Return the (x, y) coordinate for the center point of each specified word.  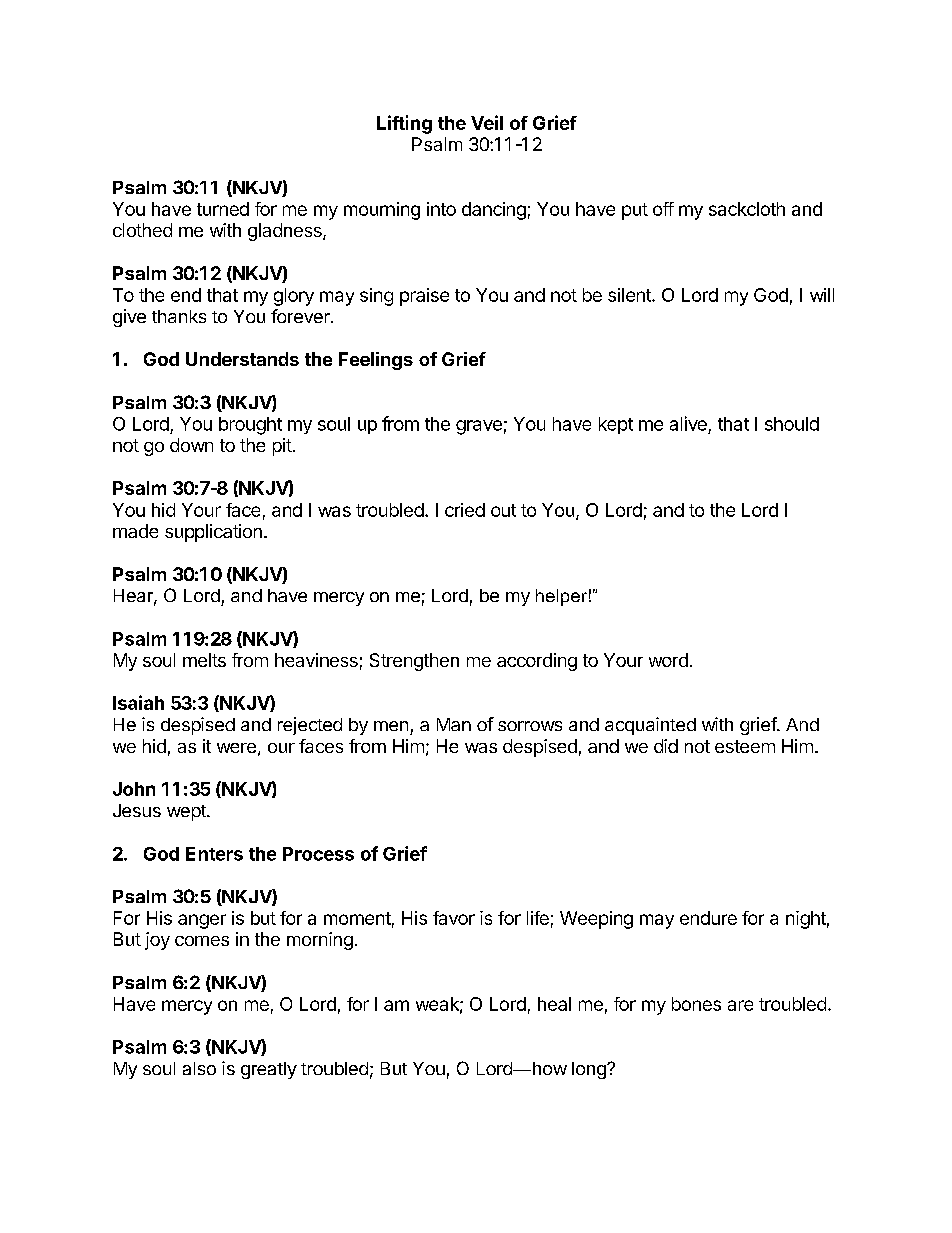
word (668, 660)
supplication (213, 533)
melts (204, 660)
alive (688, 423)
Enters (214, 854)
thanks (179, 316)
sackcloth (747, 209)
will (822, 295)
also (199, 1068)
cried (465, 510)
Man (454, 724)
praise (424, 297)
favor (454, 918)
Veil (487, 122)
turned (223, 209)
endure (708, 918)
